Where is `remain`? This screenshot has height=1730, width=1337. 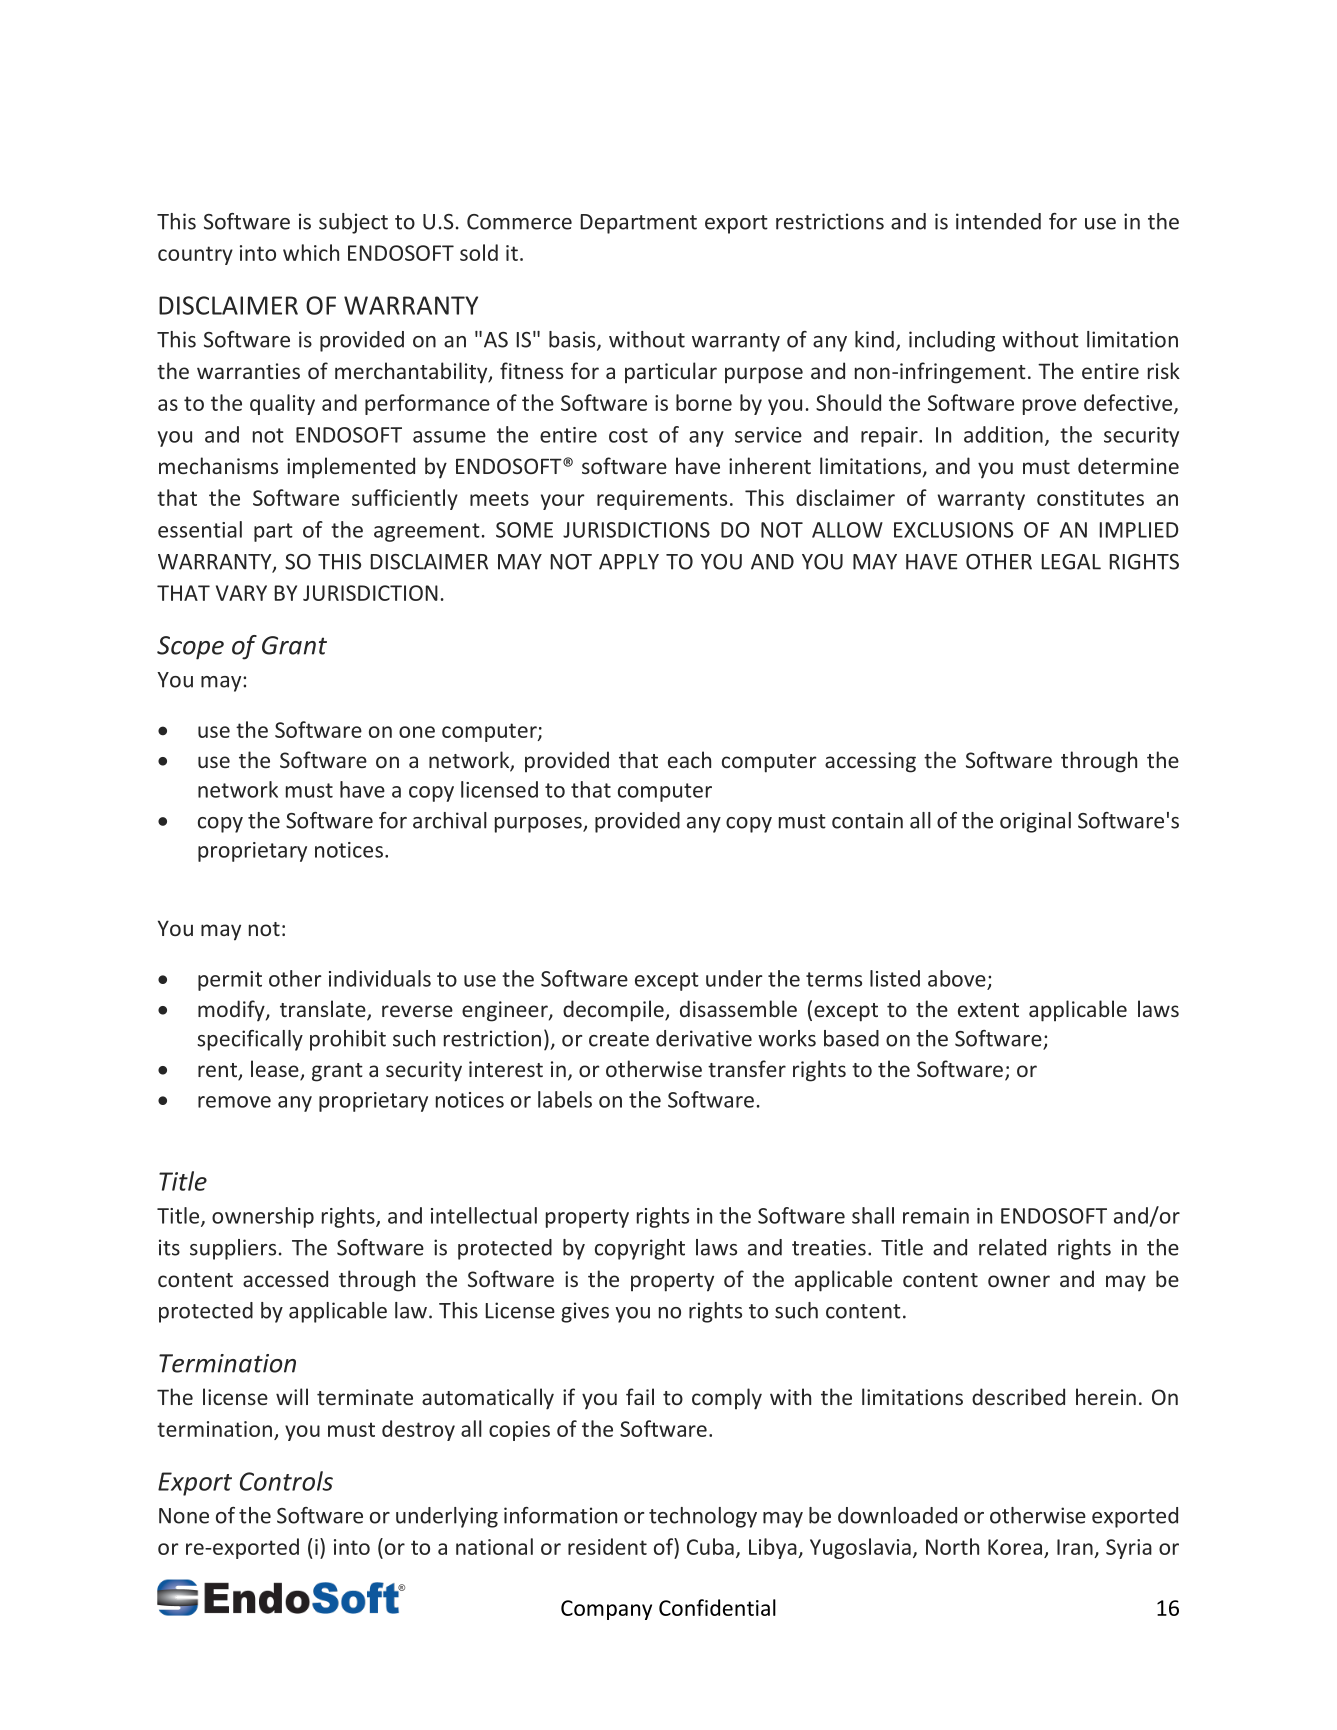
remain is located at coordinates (936, 1216).
